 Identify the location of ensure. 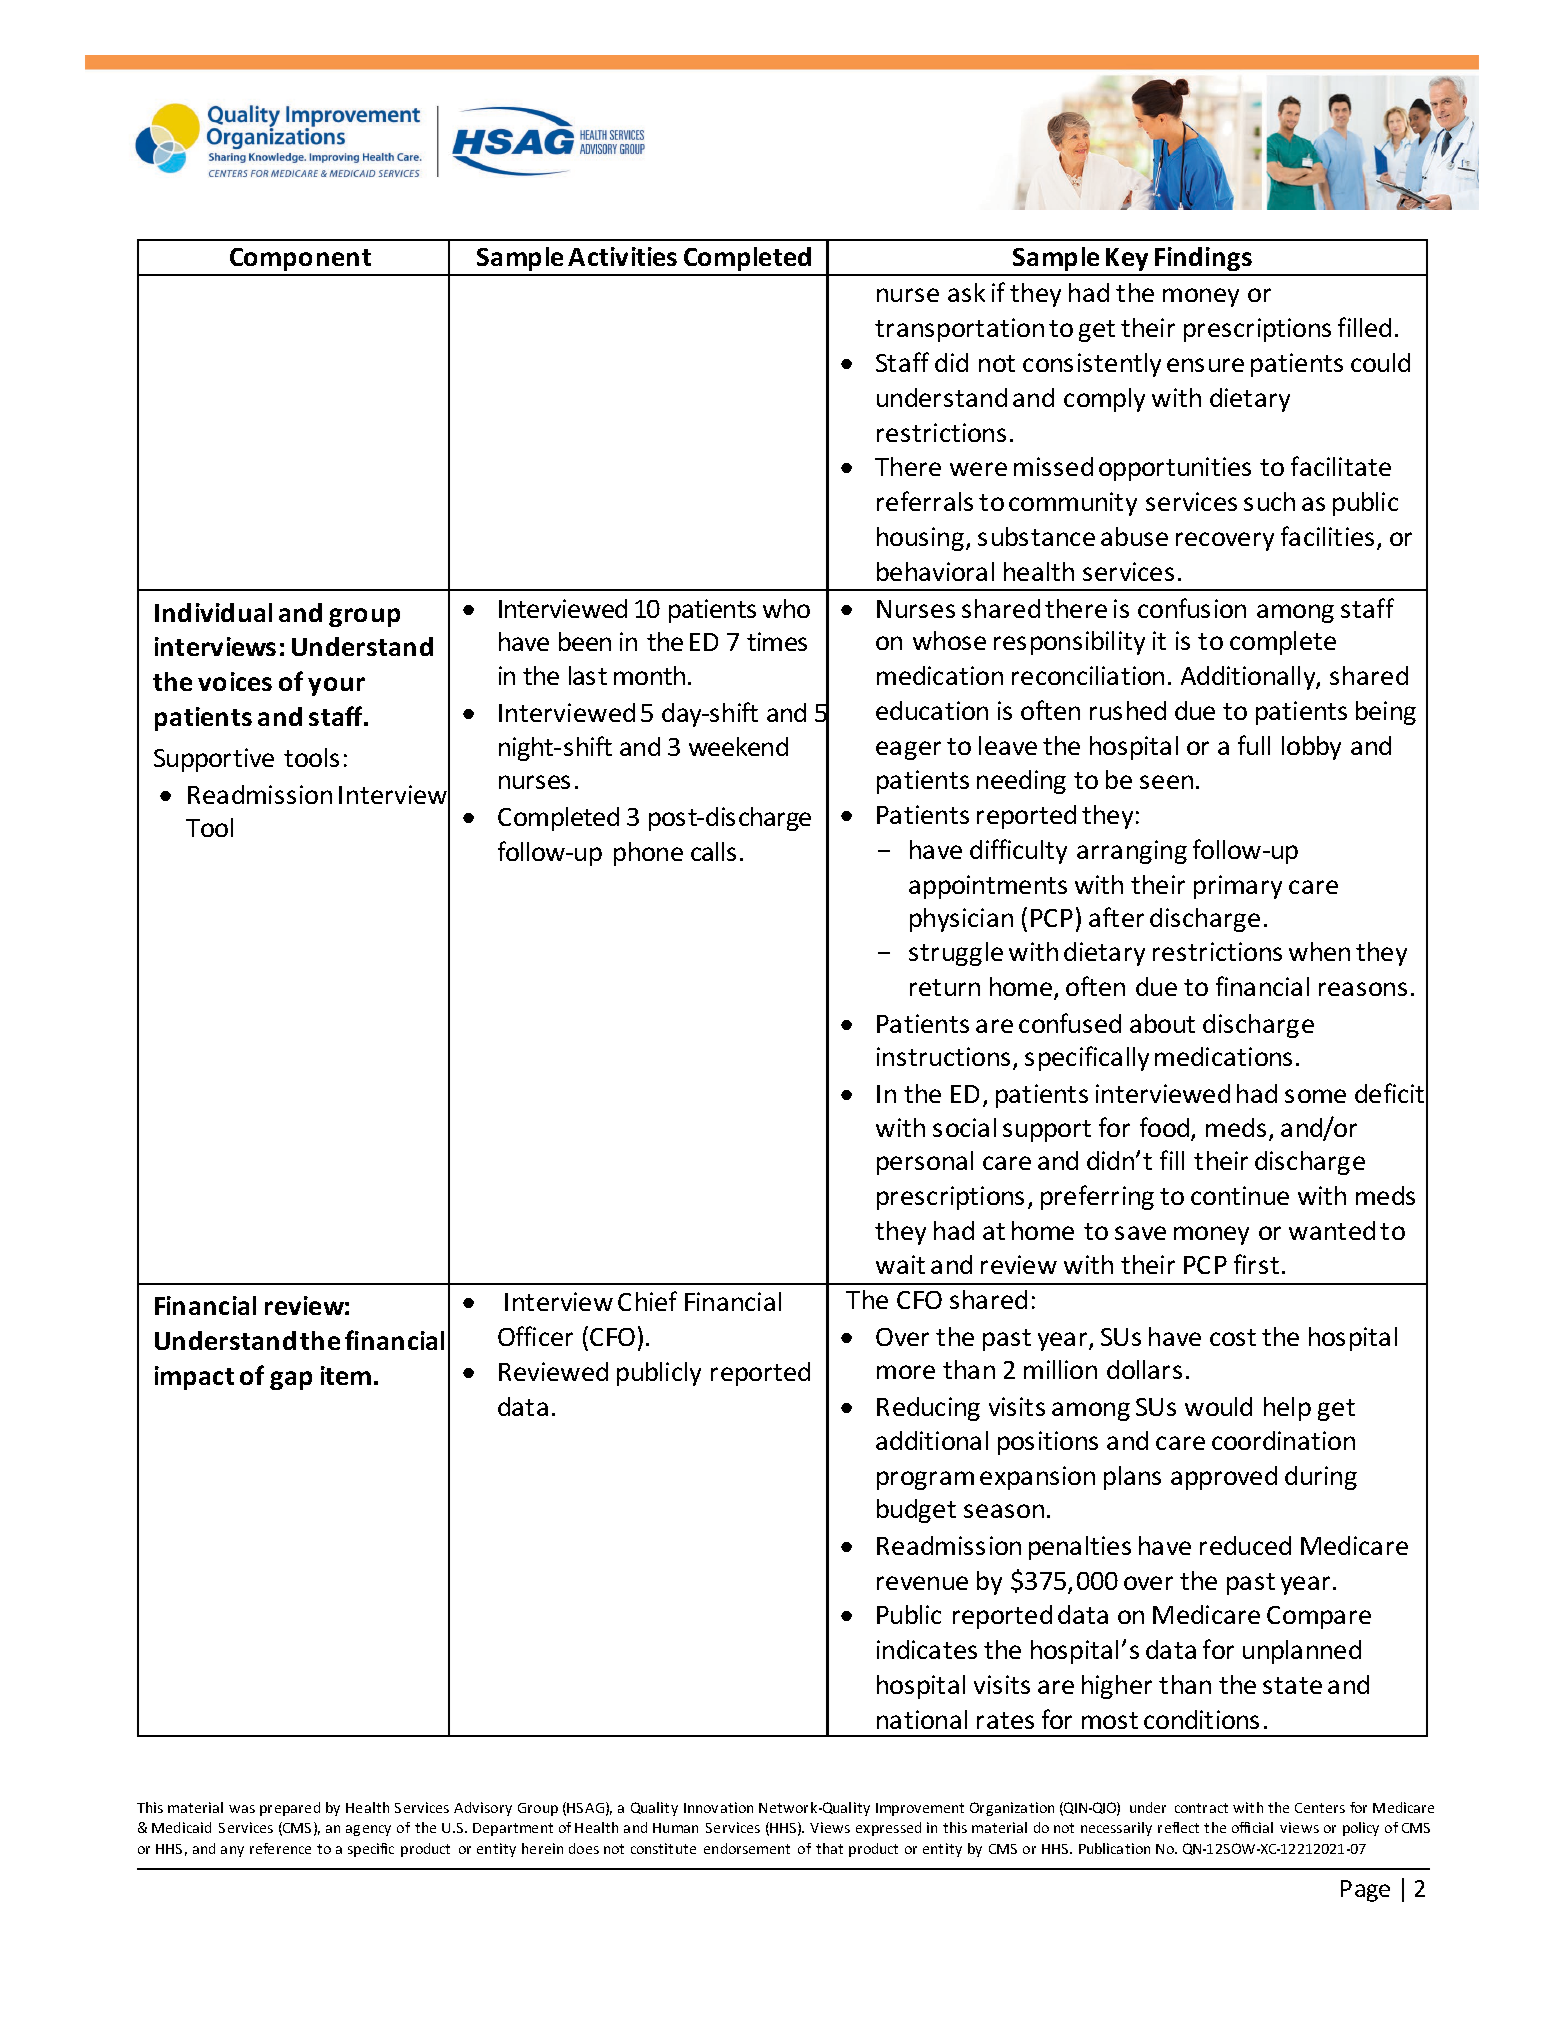
(1205, 365).
